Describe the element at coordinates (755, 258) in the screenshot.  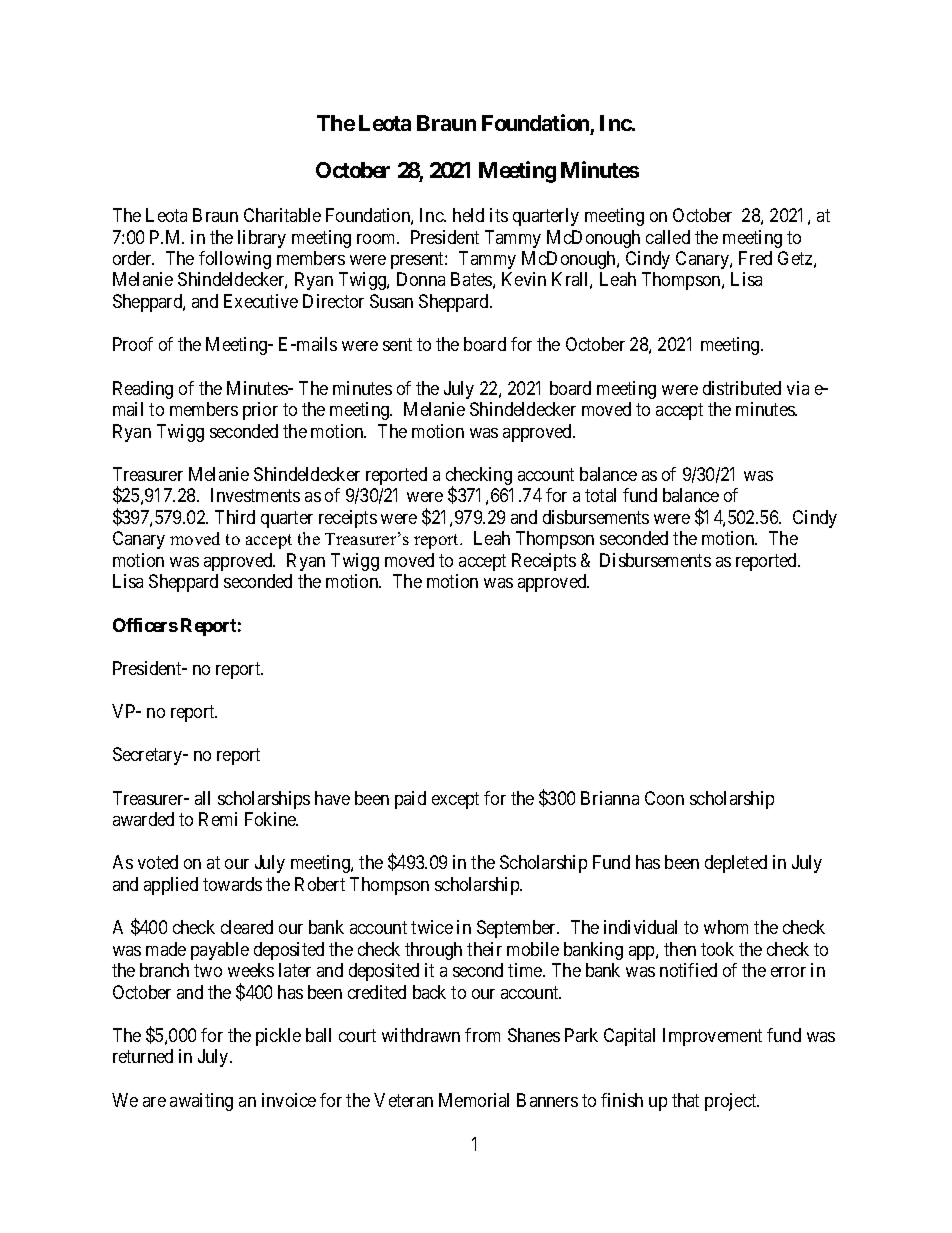
I see `Fred` at that location.
